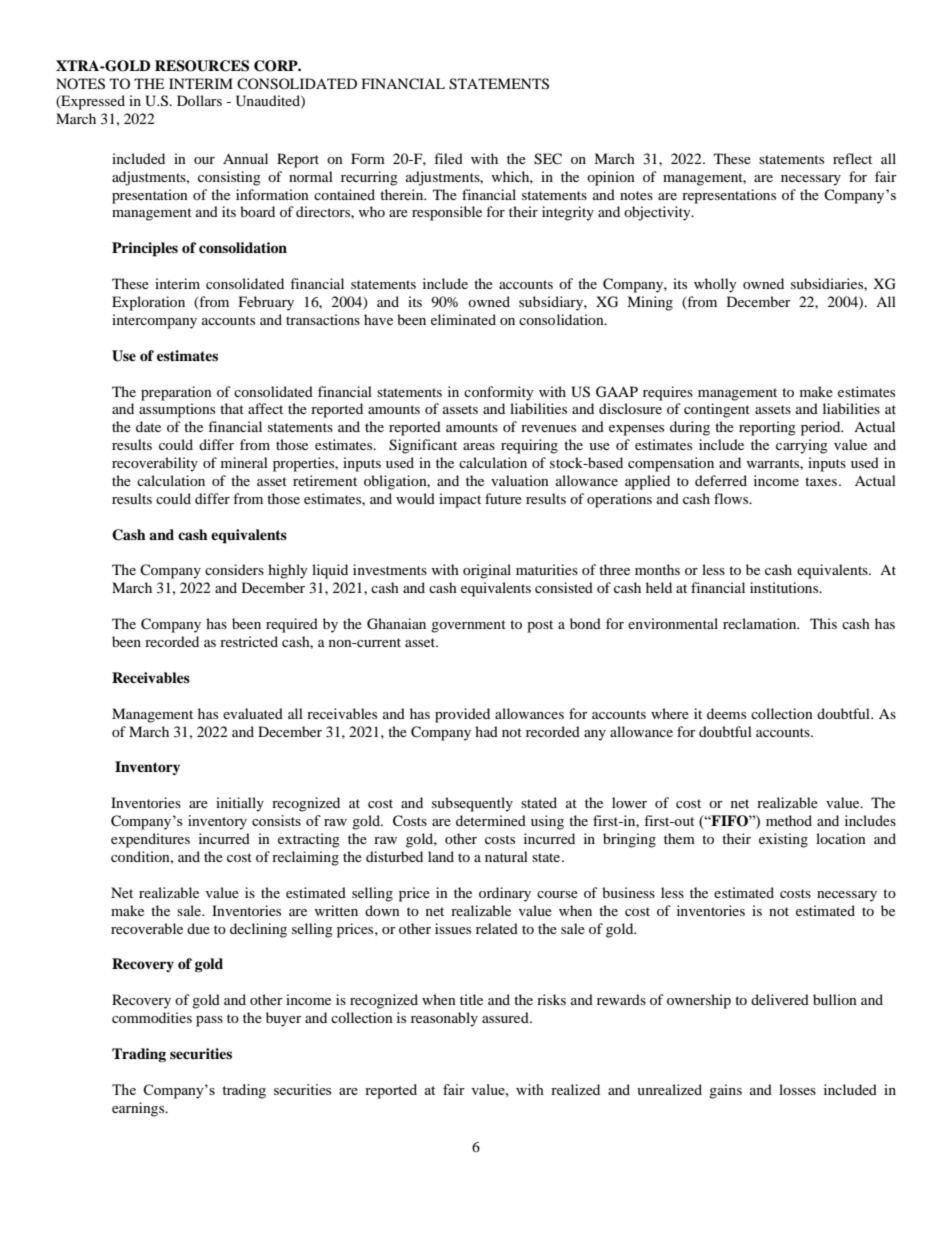  I want to click on assured, so click(506, 1017).
